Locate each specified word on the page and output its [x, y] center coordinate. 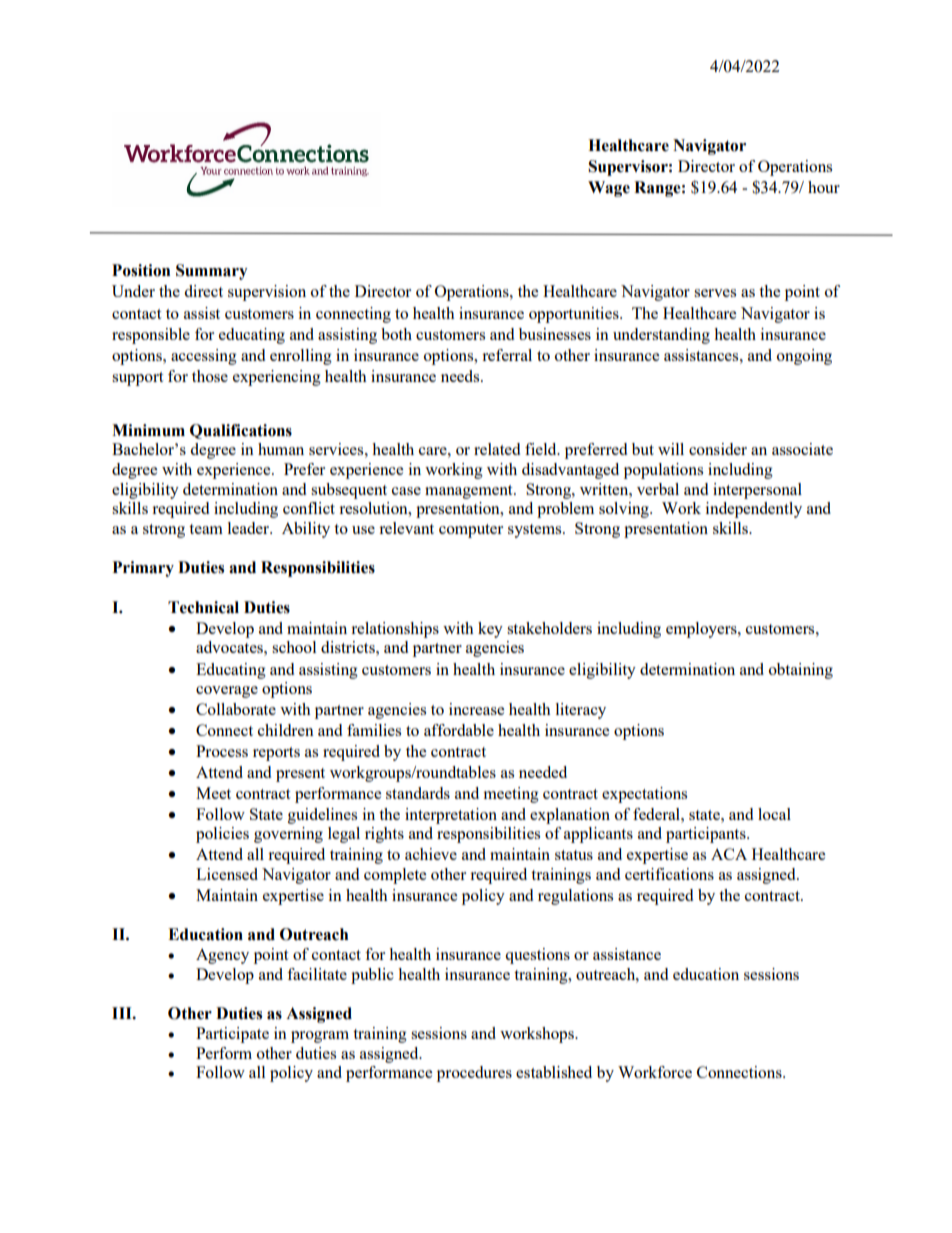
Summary [212, 272]
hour [824, 187]
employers [702, 630]
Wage [609, 189]
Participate [232, 1035]
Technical [203, 607]
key [490, 630]
